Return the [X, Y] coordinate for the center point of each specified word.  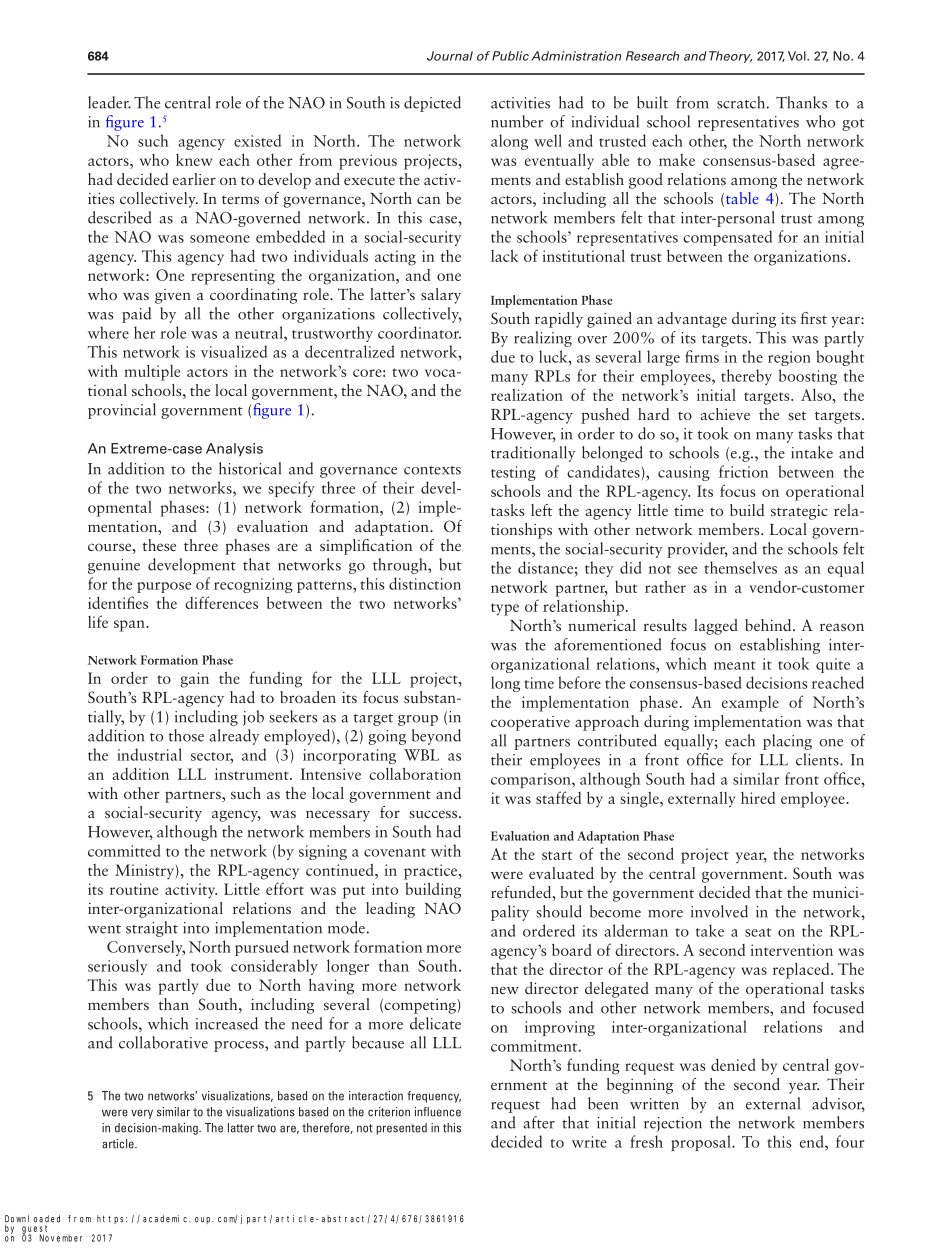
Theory [730, 57]
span [130, 626]
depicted [432, 104]
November [61, 1238]
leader [109, 102]
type [505, 609]
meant [735, 665]
